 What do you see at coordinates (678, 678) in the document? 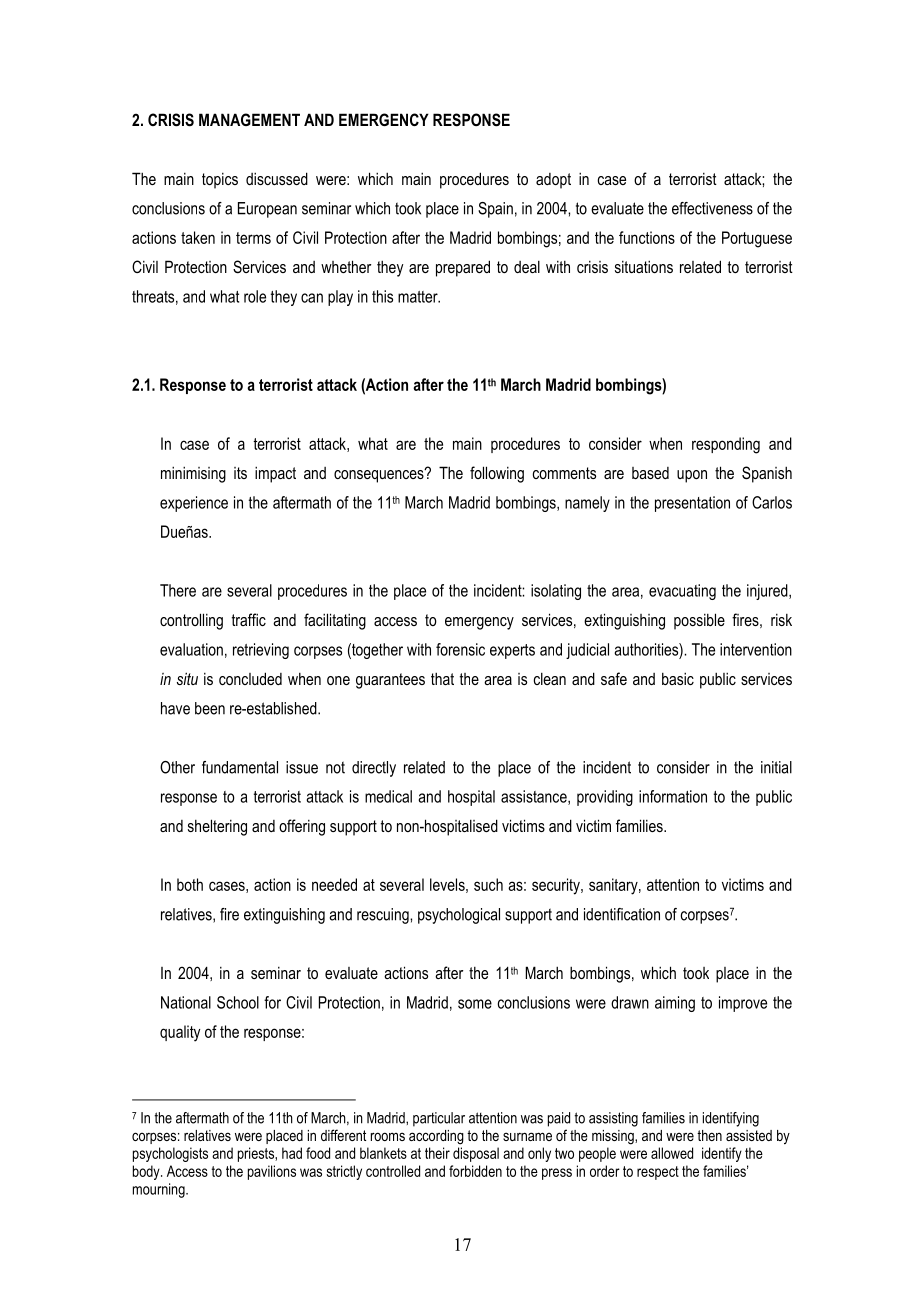
I see `basic` at bounding box center [678, 678].
